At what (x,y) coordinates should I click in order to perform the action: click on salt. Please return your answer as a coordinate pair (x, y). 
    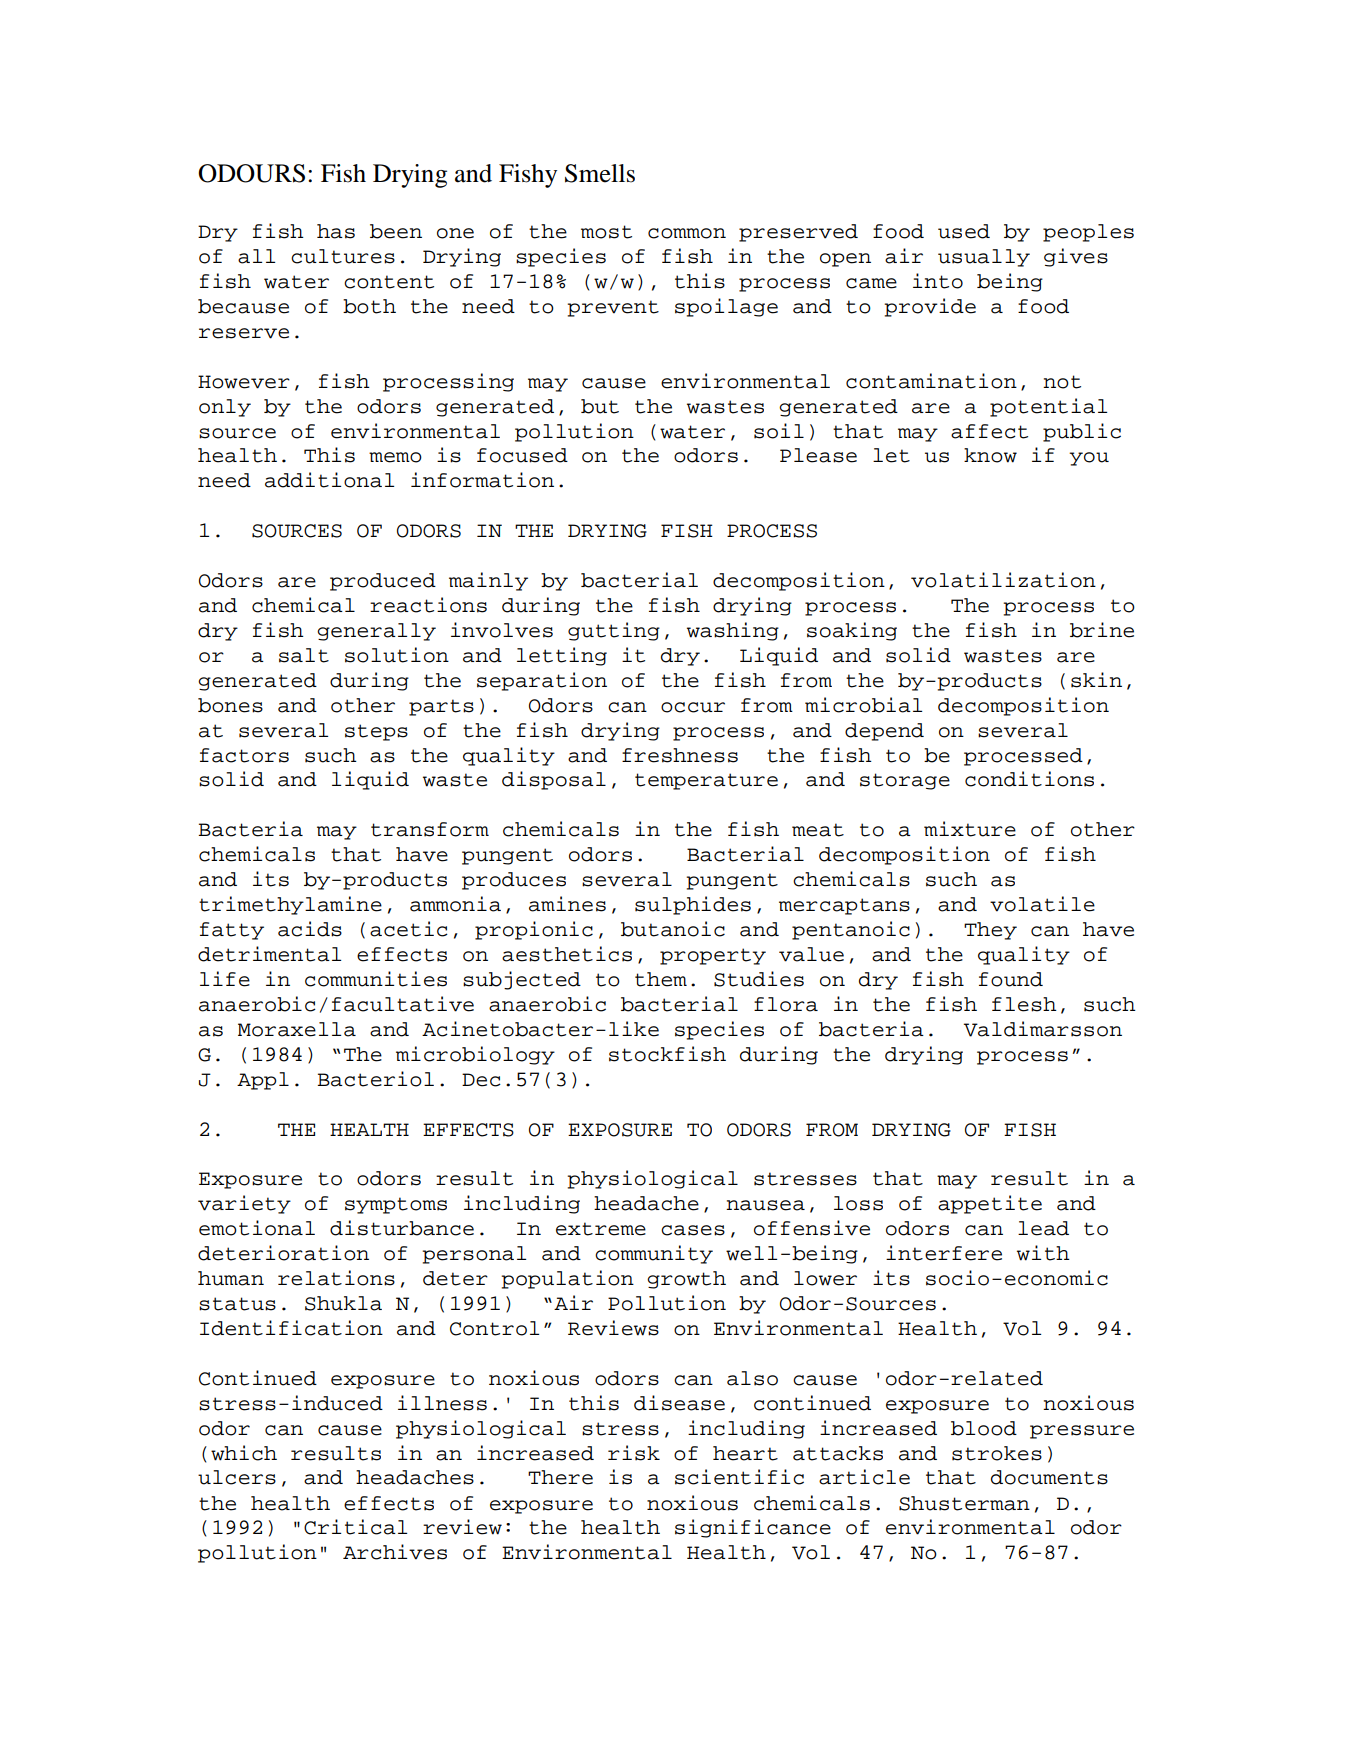
    Looking at the image, I should click on (304, 655).
